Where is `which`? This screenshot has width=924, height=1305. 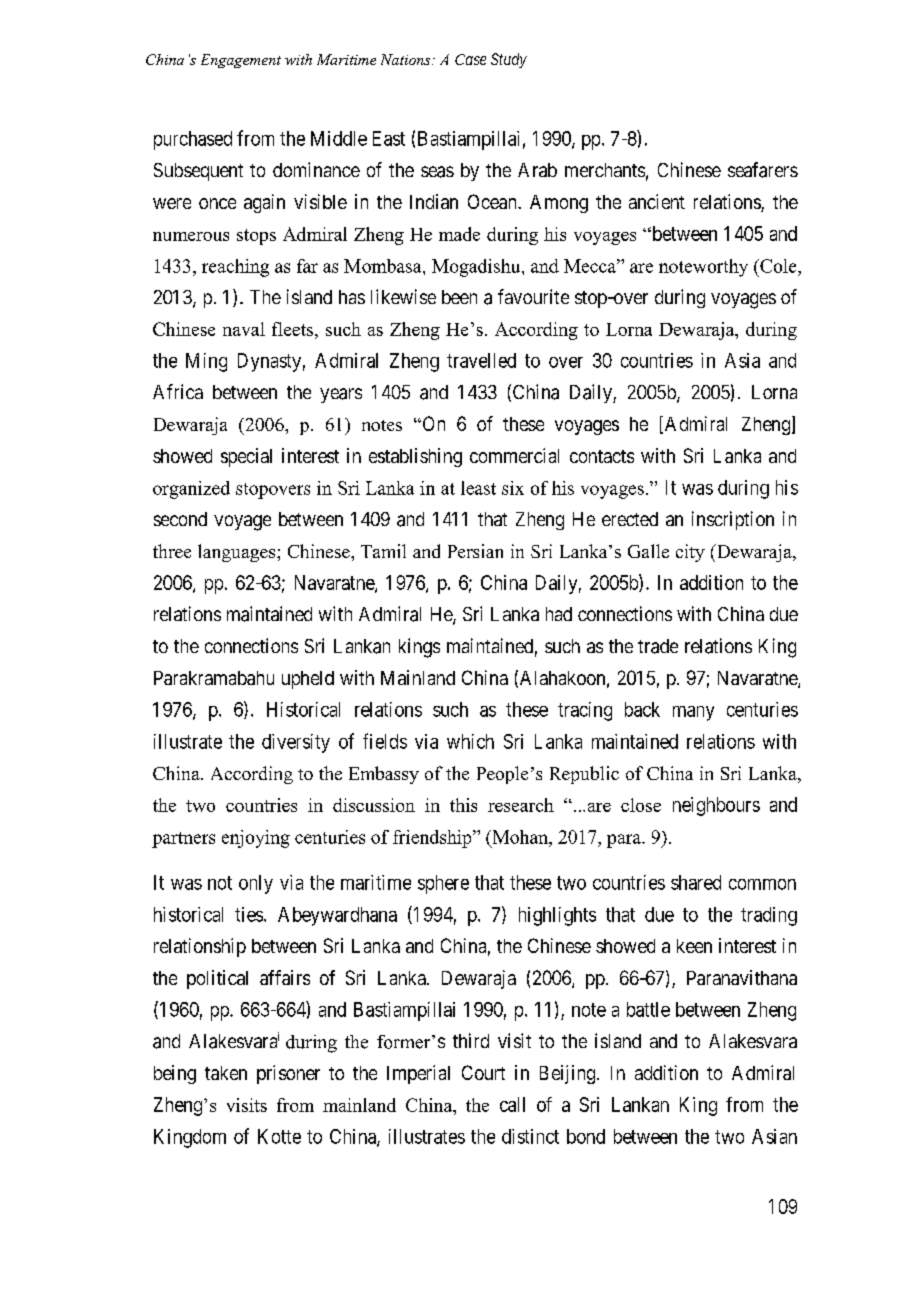 which is located at coordinates (470, 741).
